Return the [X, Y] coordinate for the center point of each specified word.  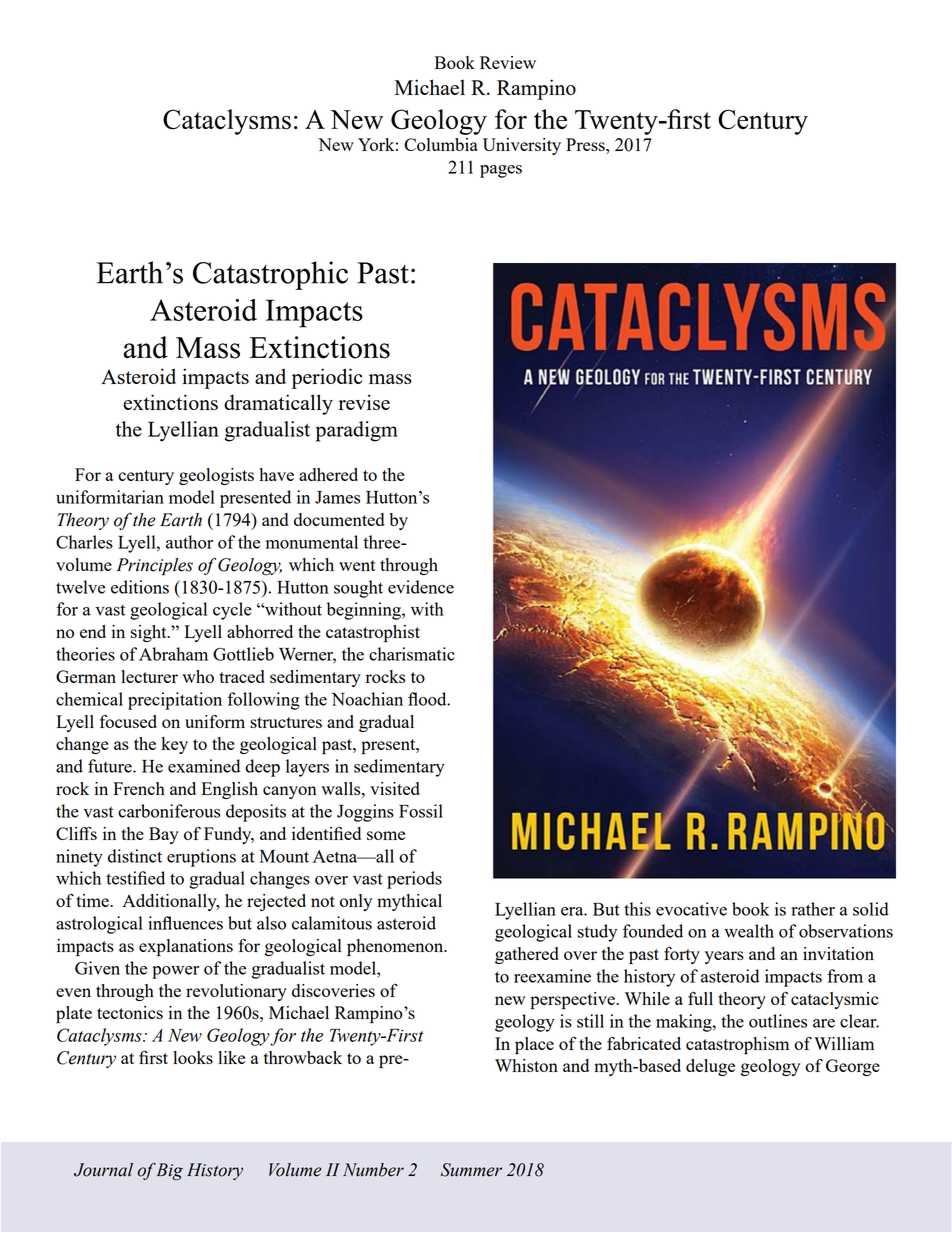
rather [813, 909]
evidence [421, 587]
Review [508, 62]
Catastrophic [270, 275]
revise [364, 402]
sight [150, 633]
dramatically [278, 404]
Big [169, 1172]
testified [135, 878]
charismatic [412, 654]
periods [414, 880]
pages [501, 171]
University [522, 146]
